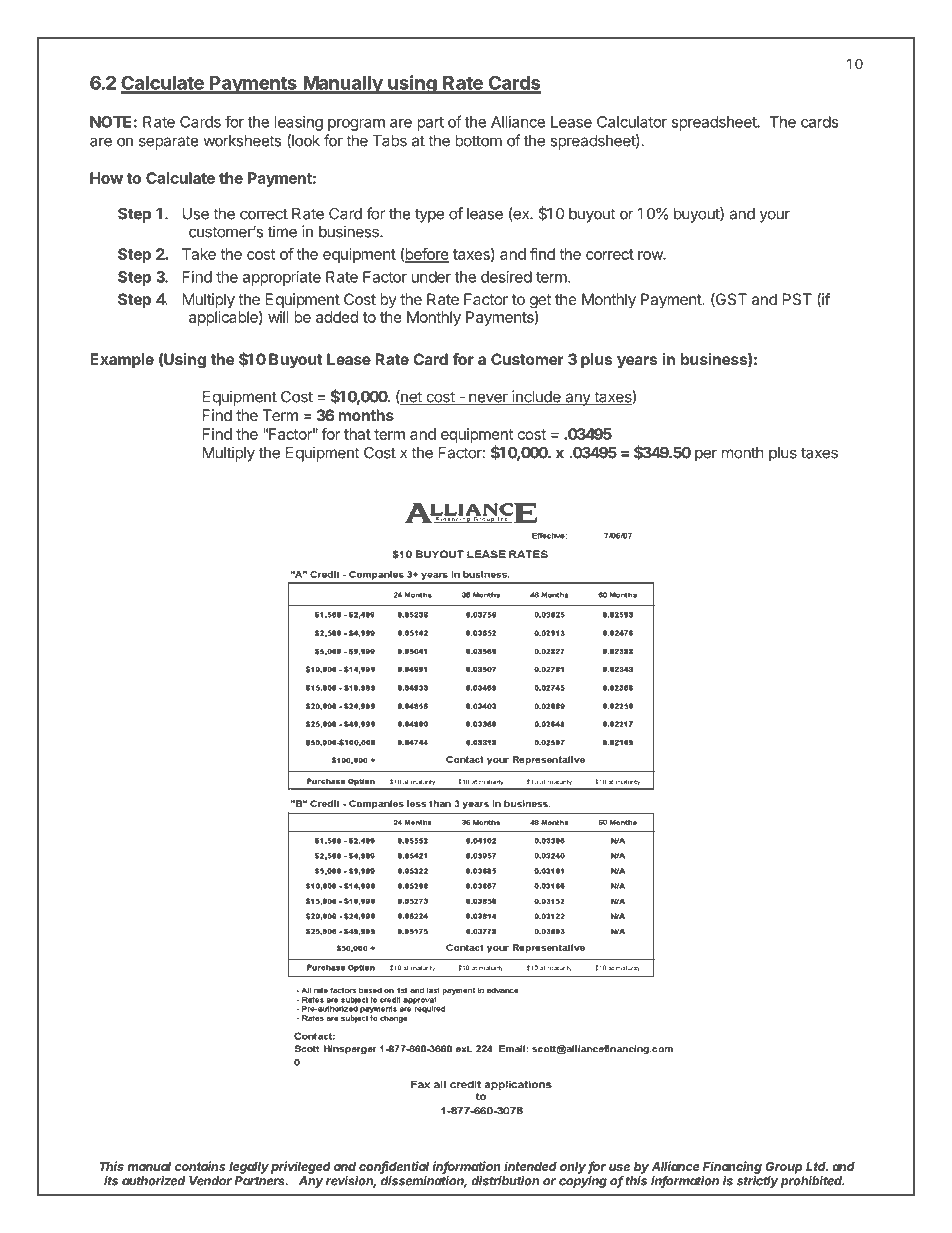  I want to click on contains, so click(200, 1166).
